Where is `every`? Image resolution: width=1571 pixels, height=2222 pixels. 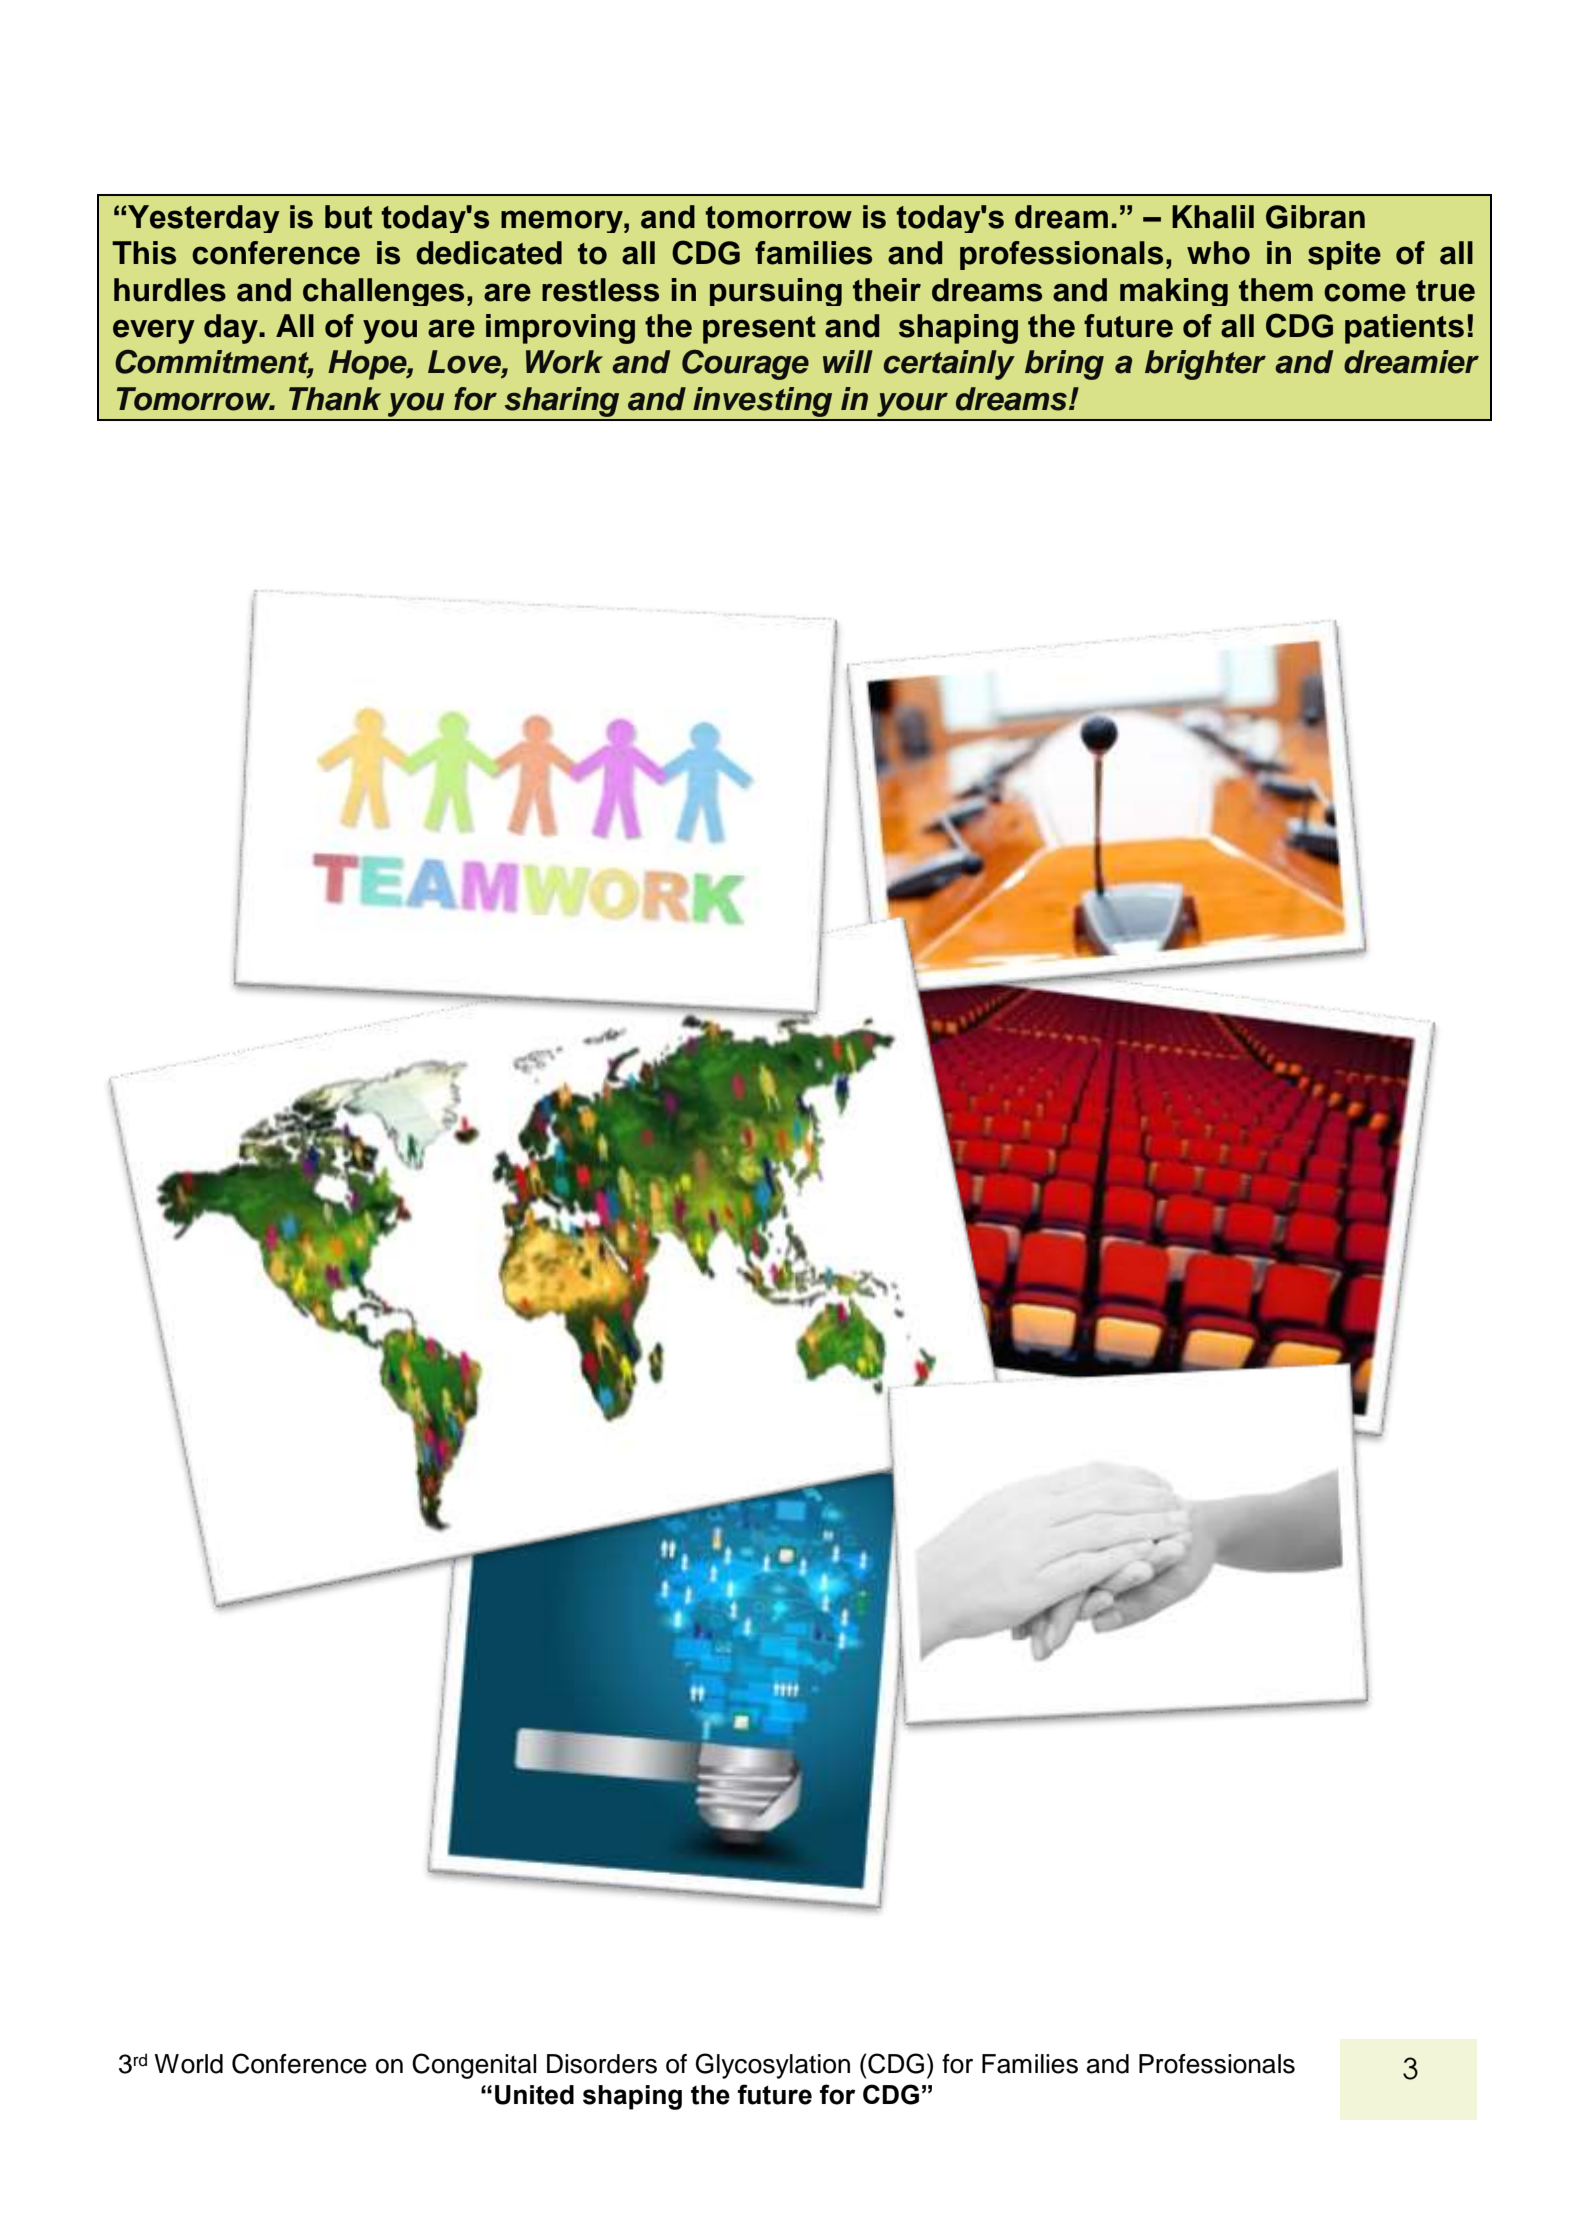
every is located at coordinates (154, 331).
